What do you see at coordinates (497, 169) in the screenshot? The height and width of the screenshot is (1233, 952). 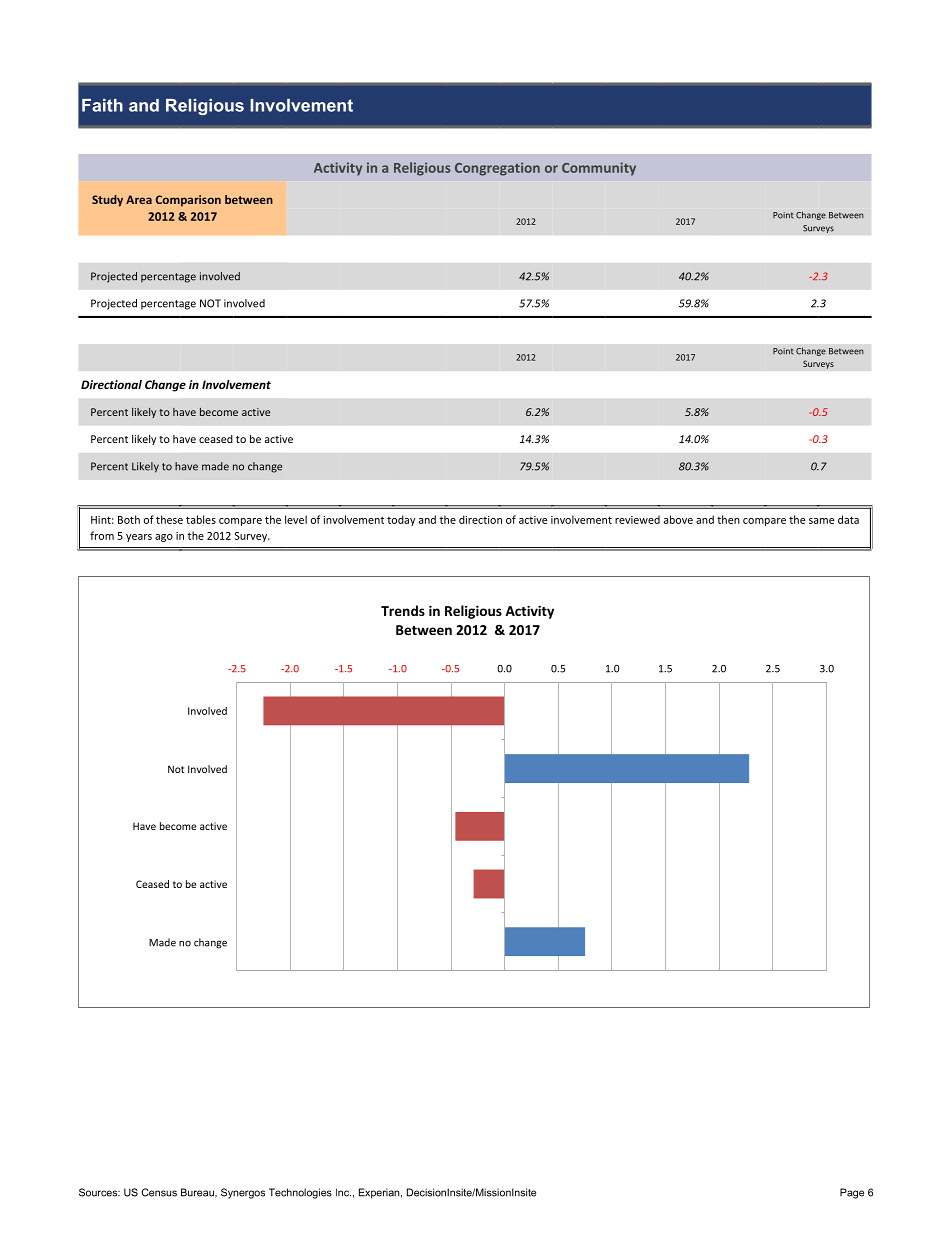 I see `Congregation` at bounding box center [497, 169].
